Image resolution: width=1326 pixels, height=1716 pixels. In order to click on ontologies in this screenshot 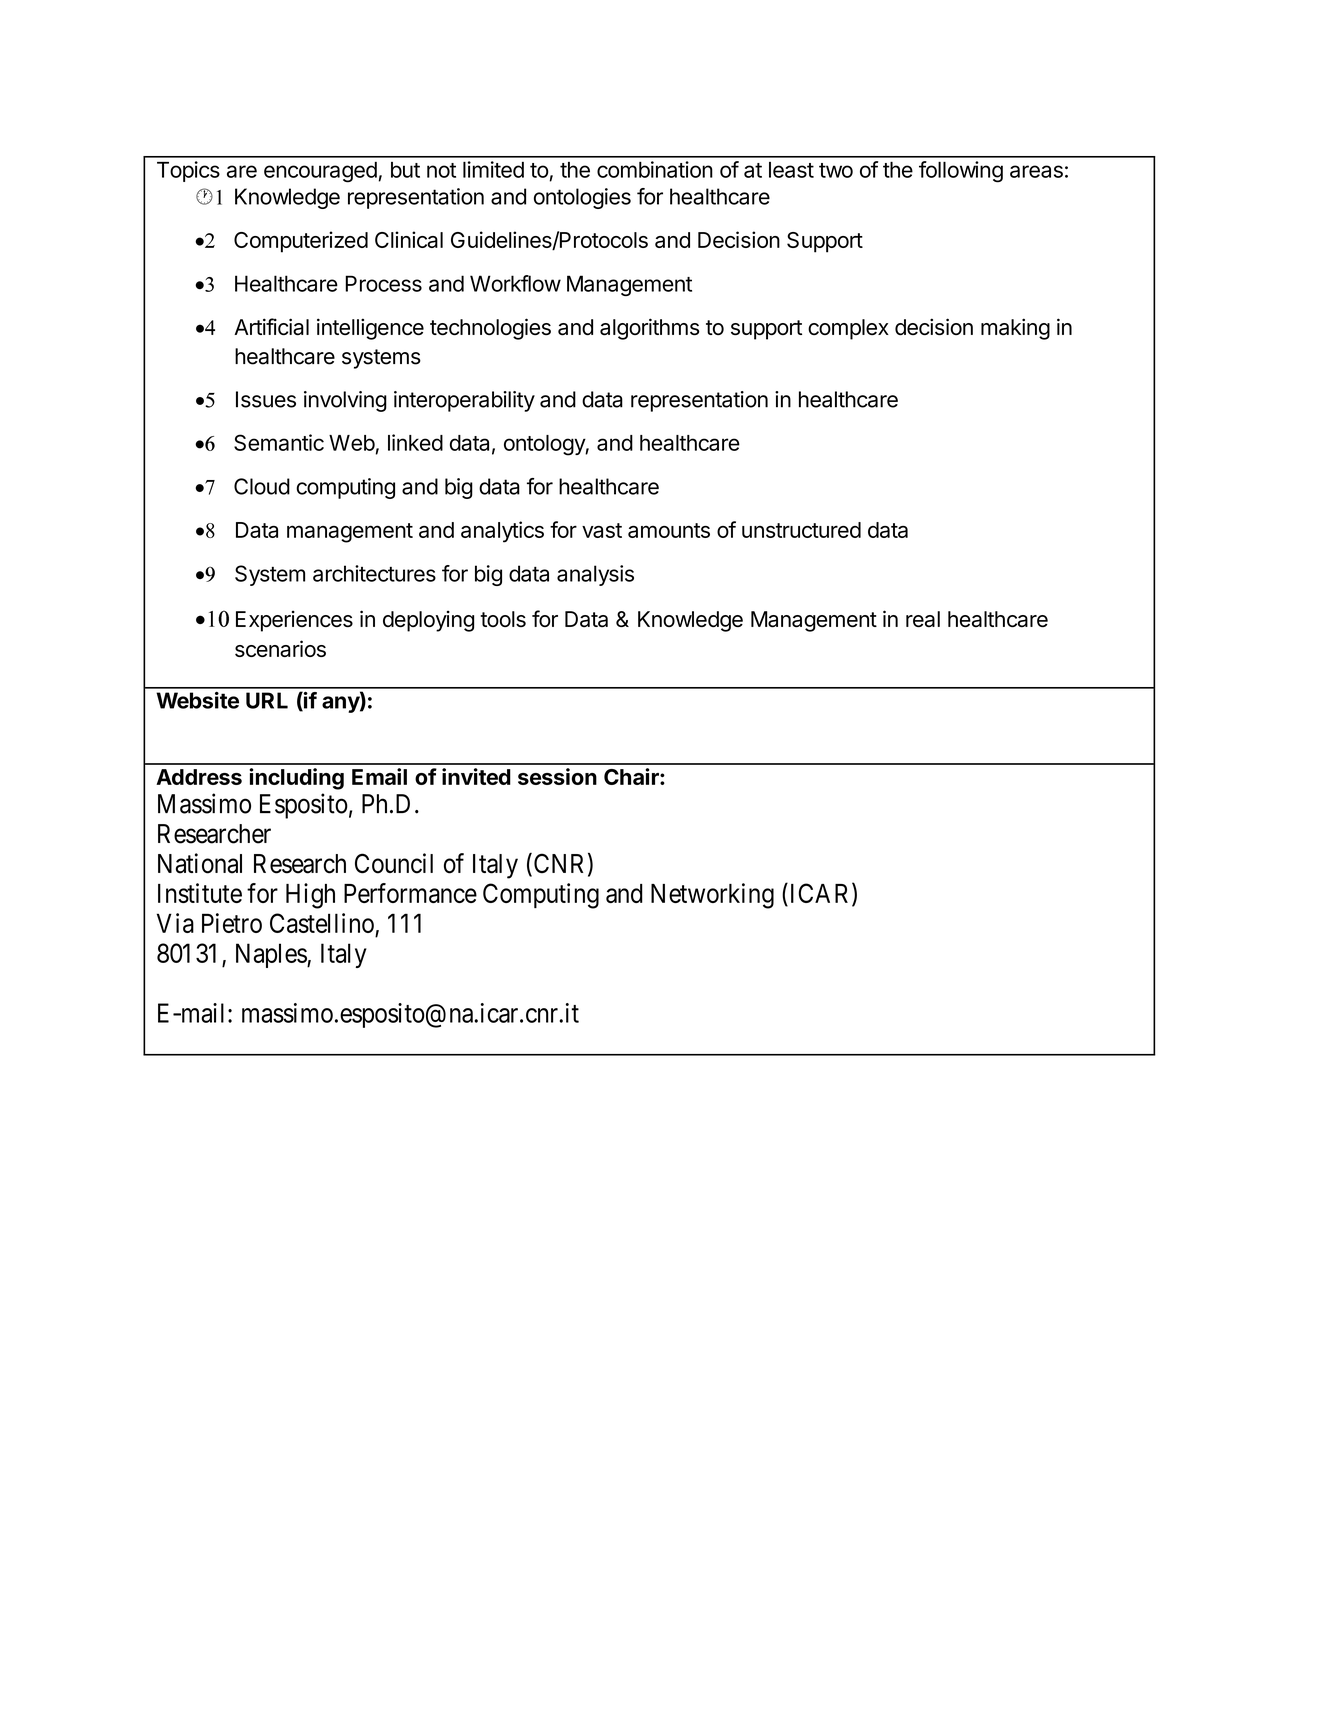, I will do `click(582, 198)`.
